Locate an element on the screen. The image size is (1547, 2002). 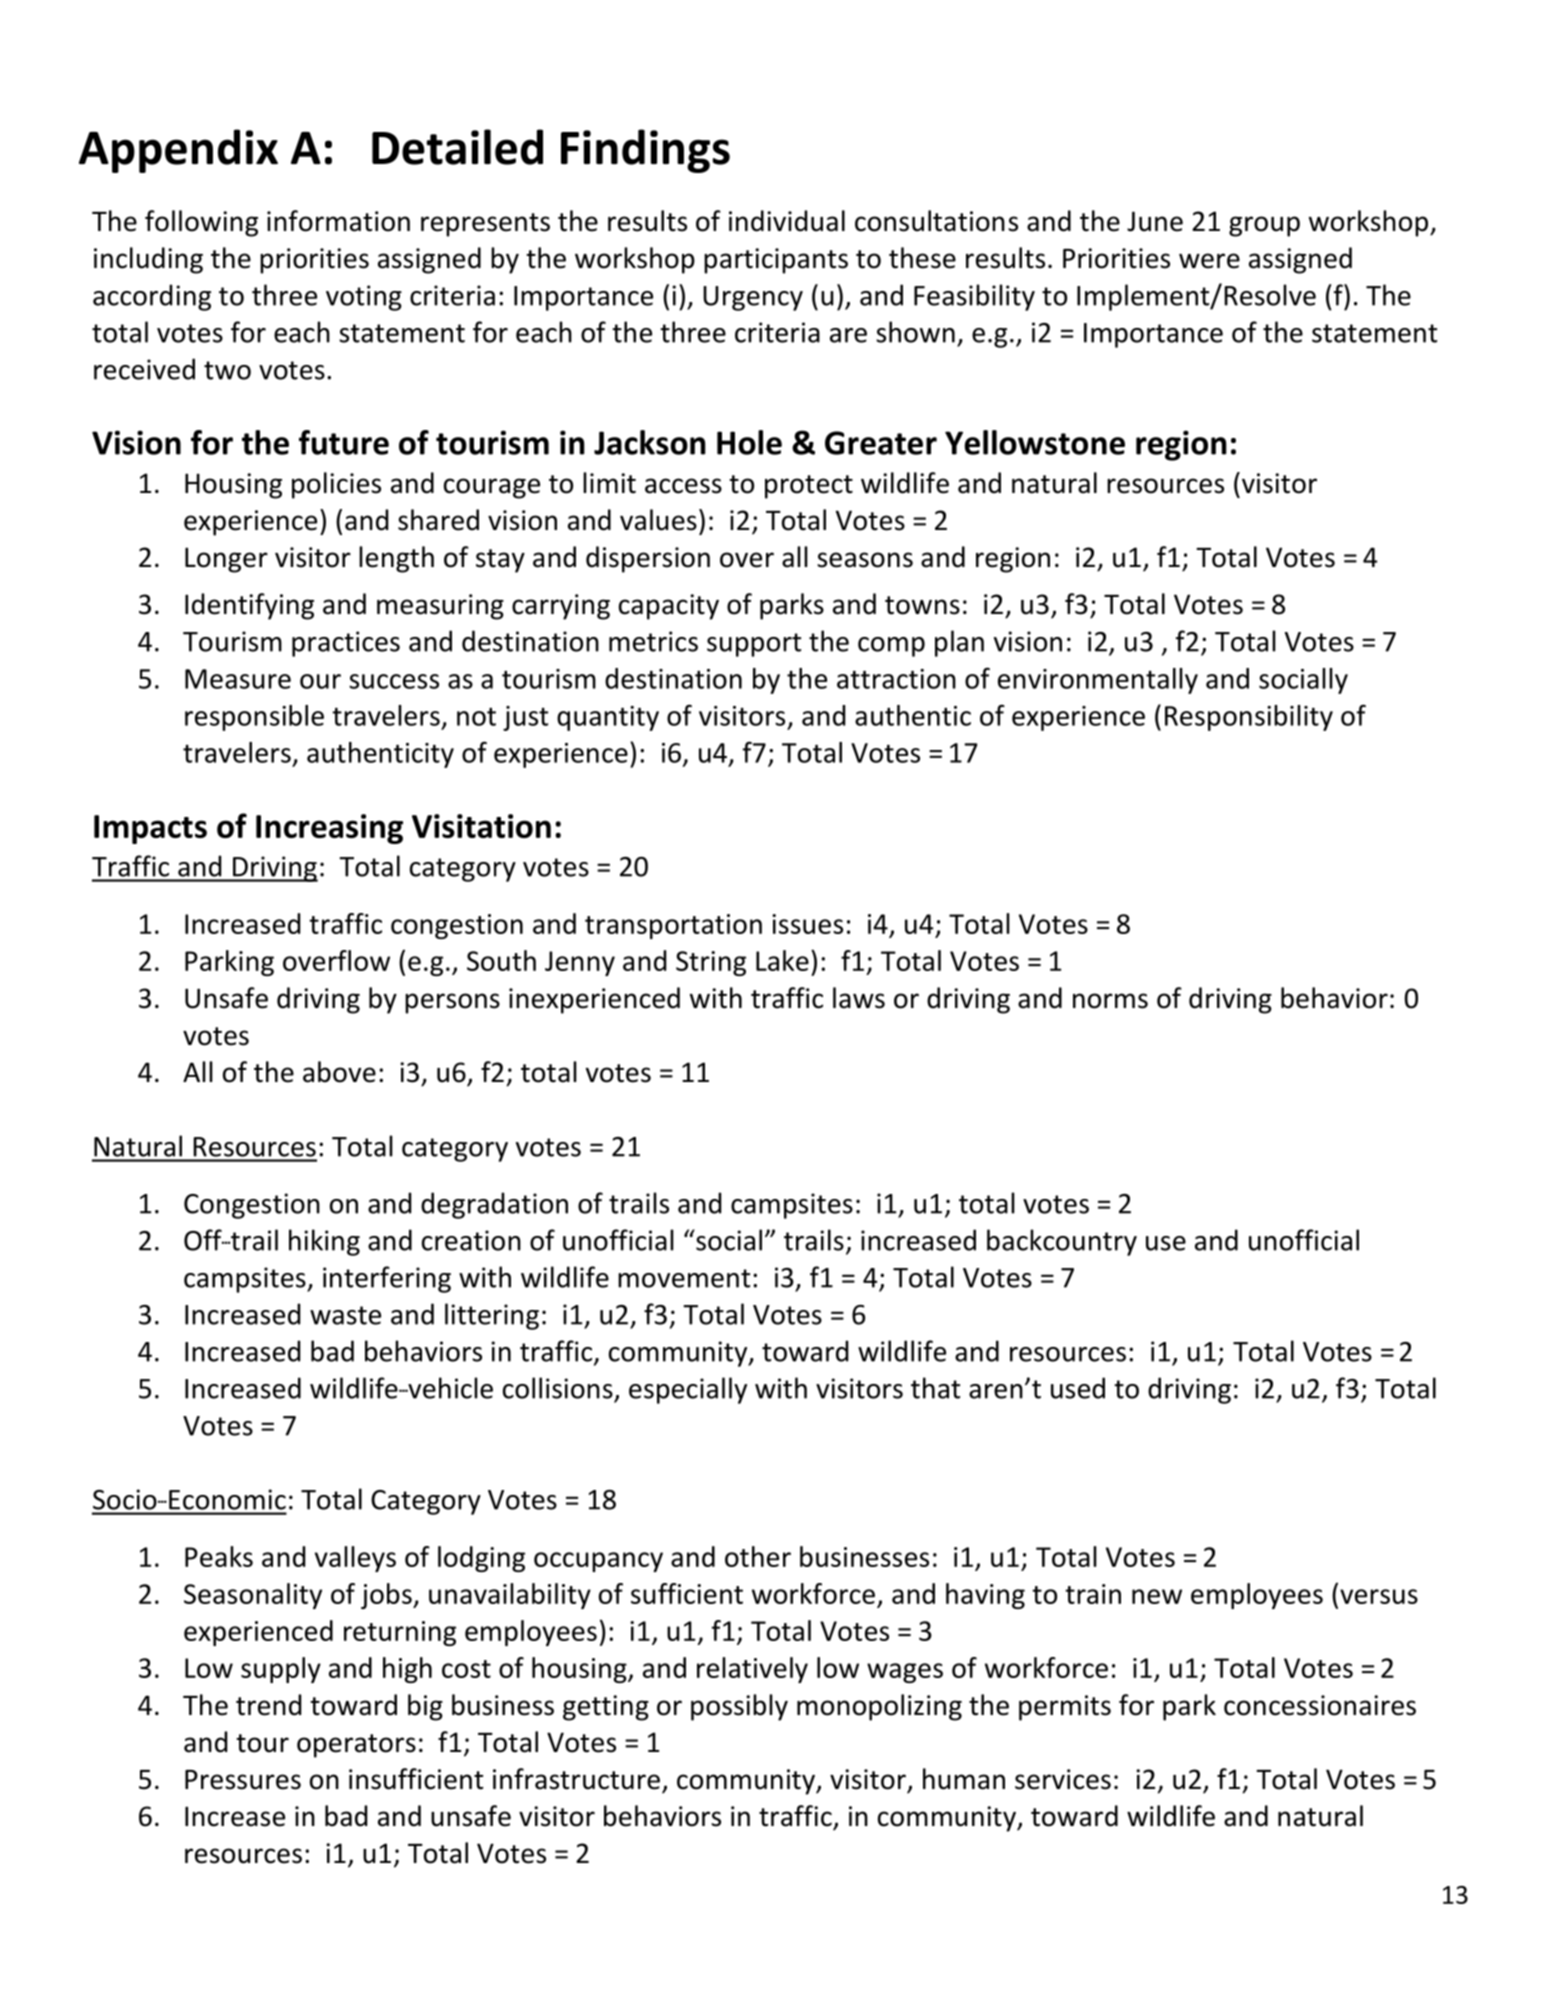
waste is located at coordinates (345, 1315).
